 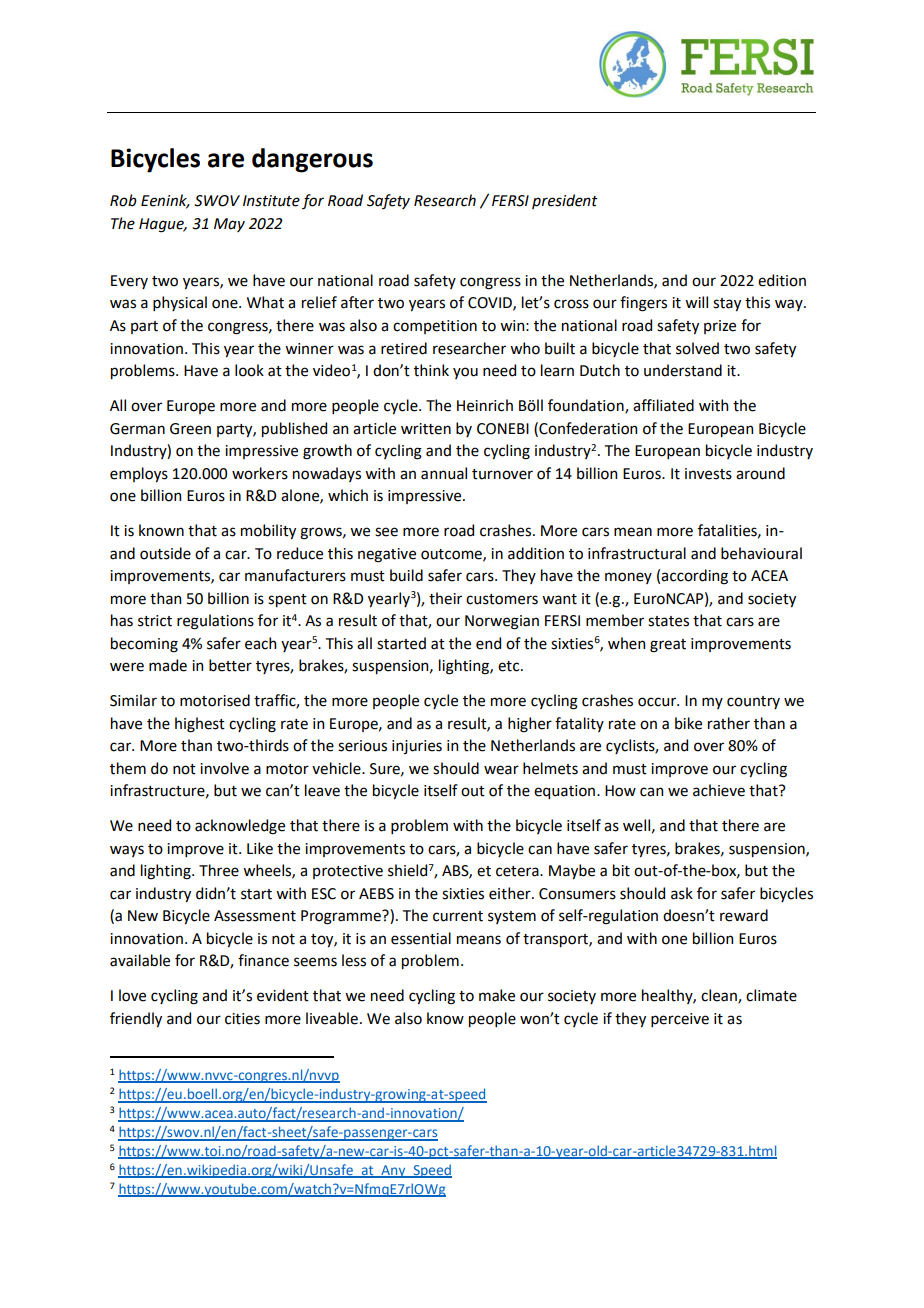 I want to click on annual, so click(x=444, y=473).
